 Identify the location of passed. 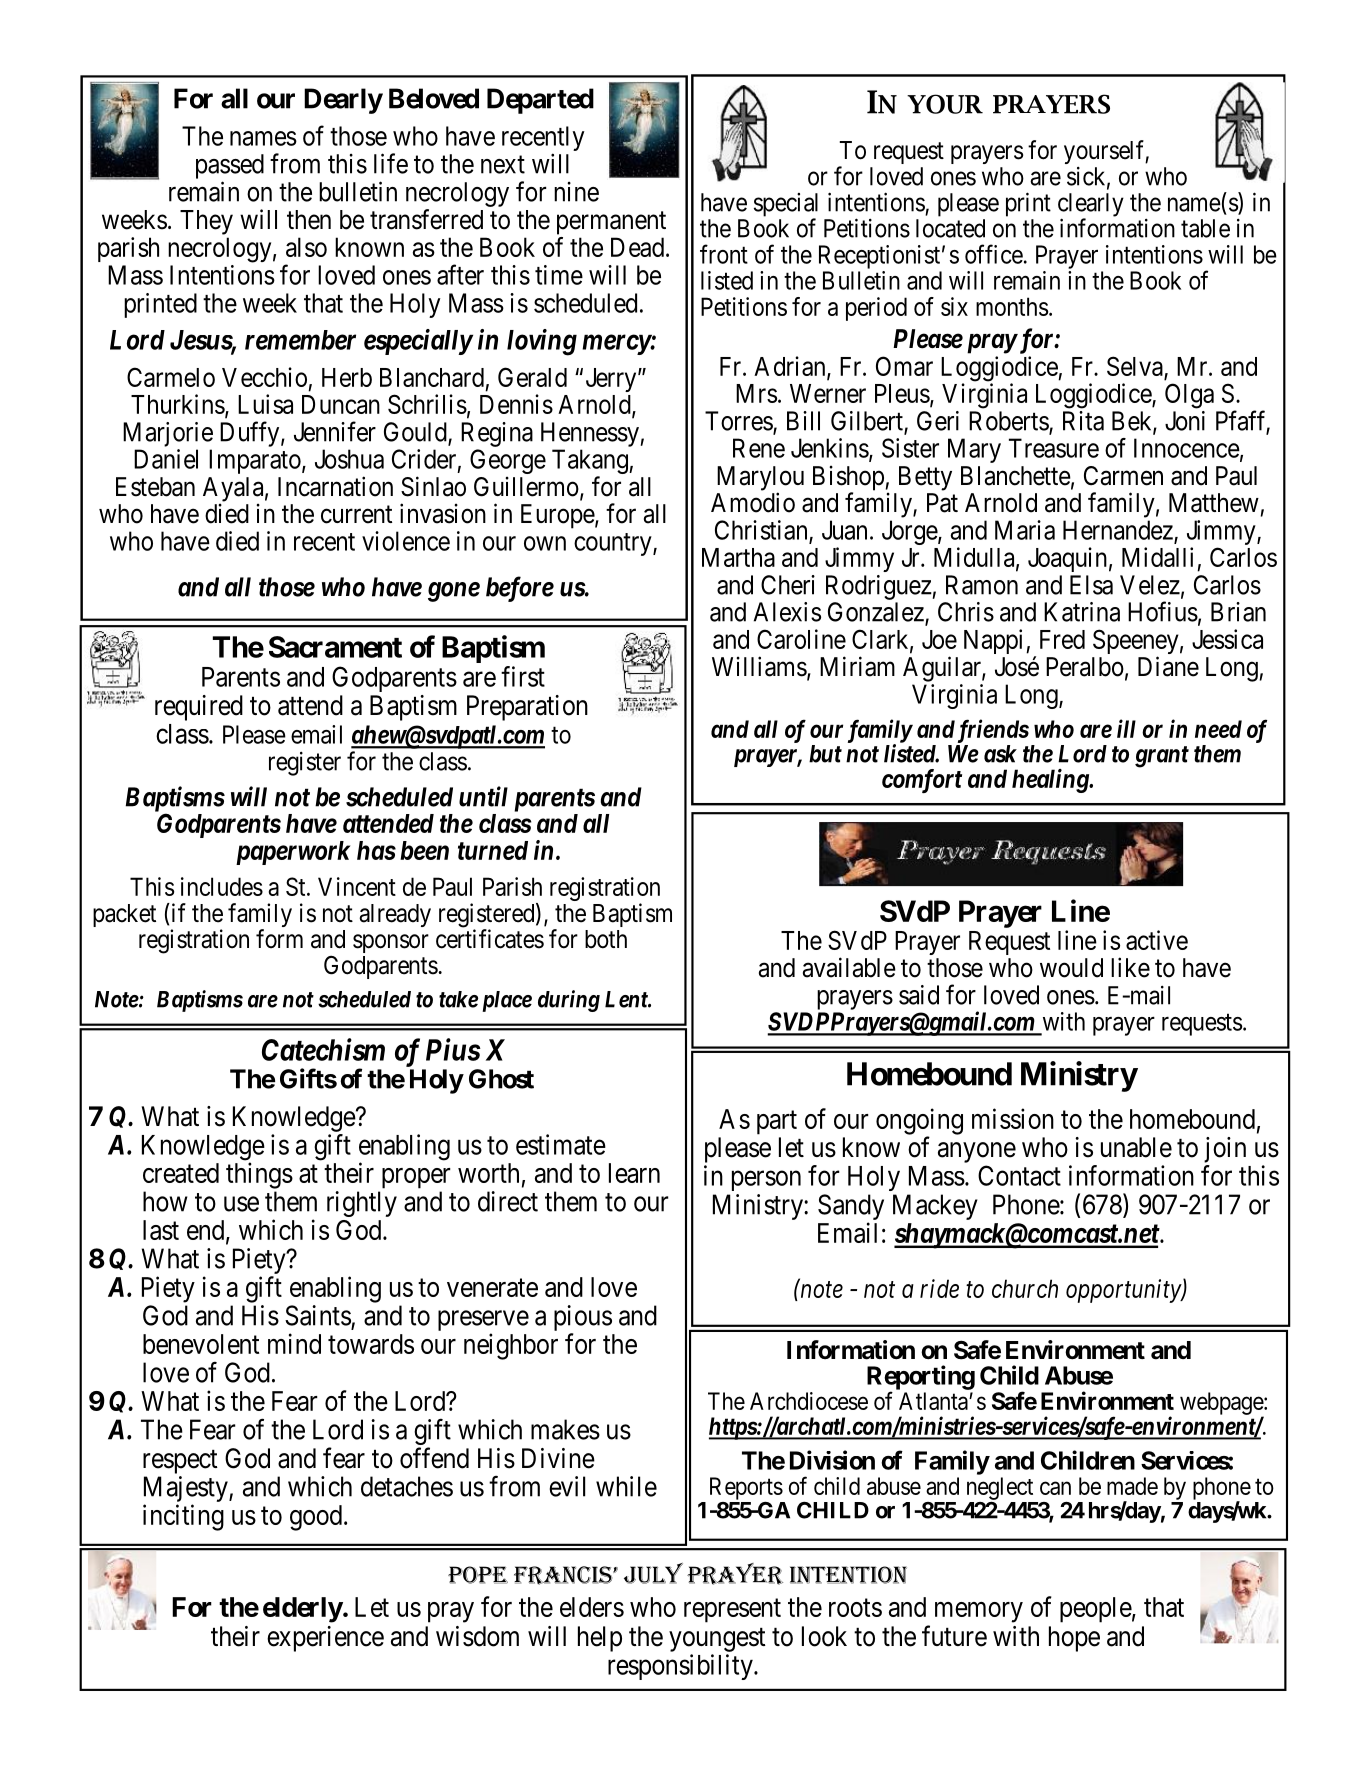
(230, 166).
